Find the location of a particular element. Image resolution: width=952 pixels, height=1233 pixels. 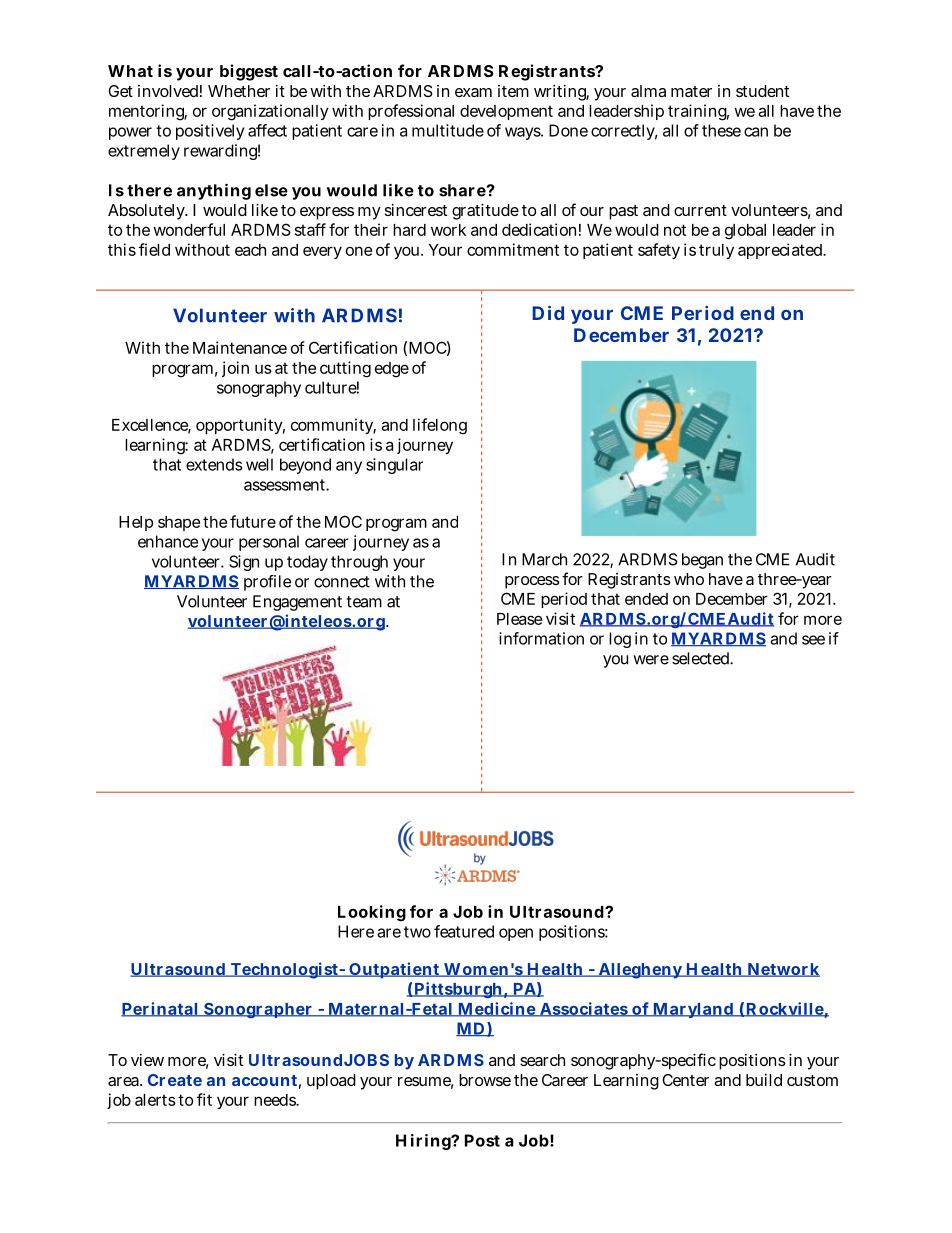

browse is located at coordinates (485, 1080).
